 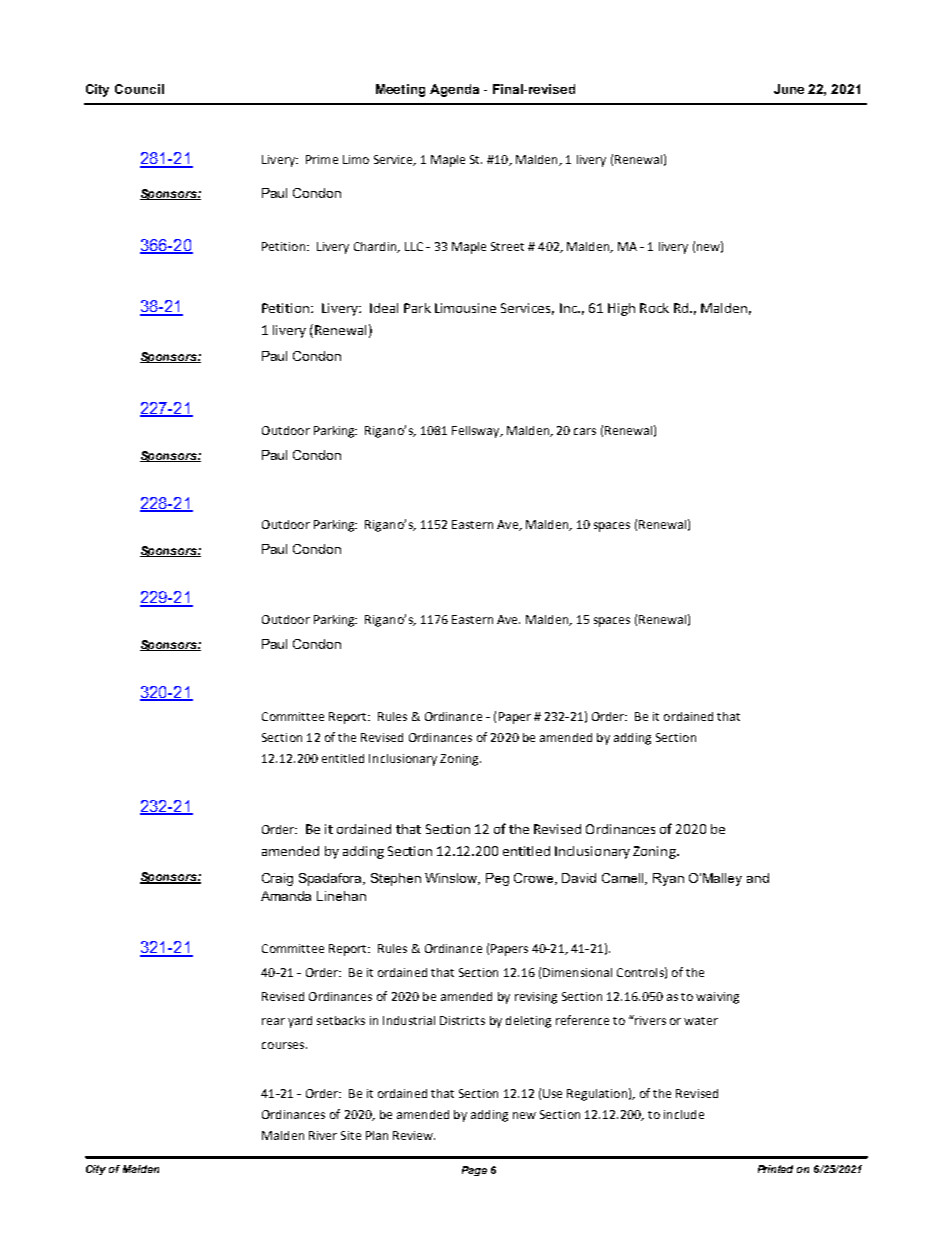 I want to click on Winslow, so click(x=452, y=879).
